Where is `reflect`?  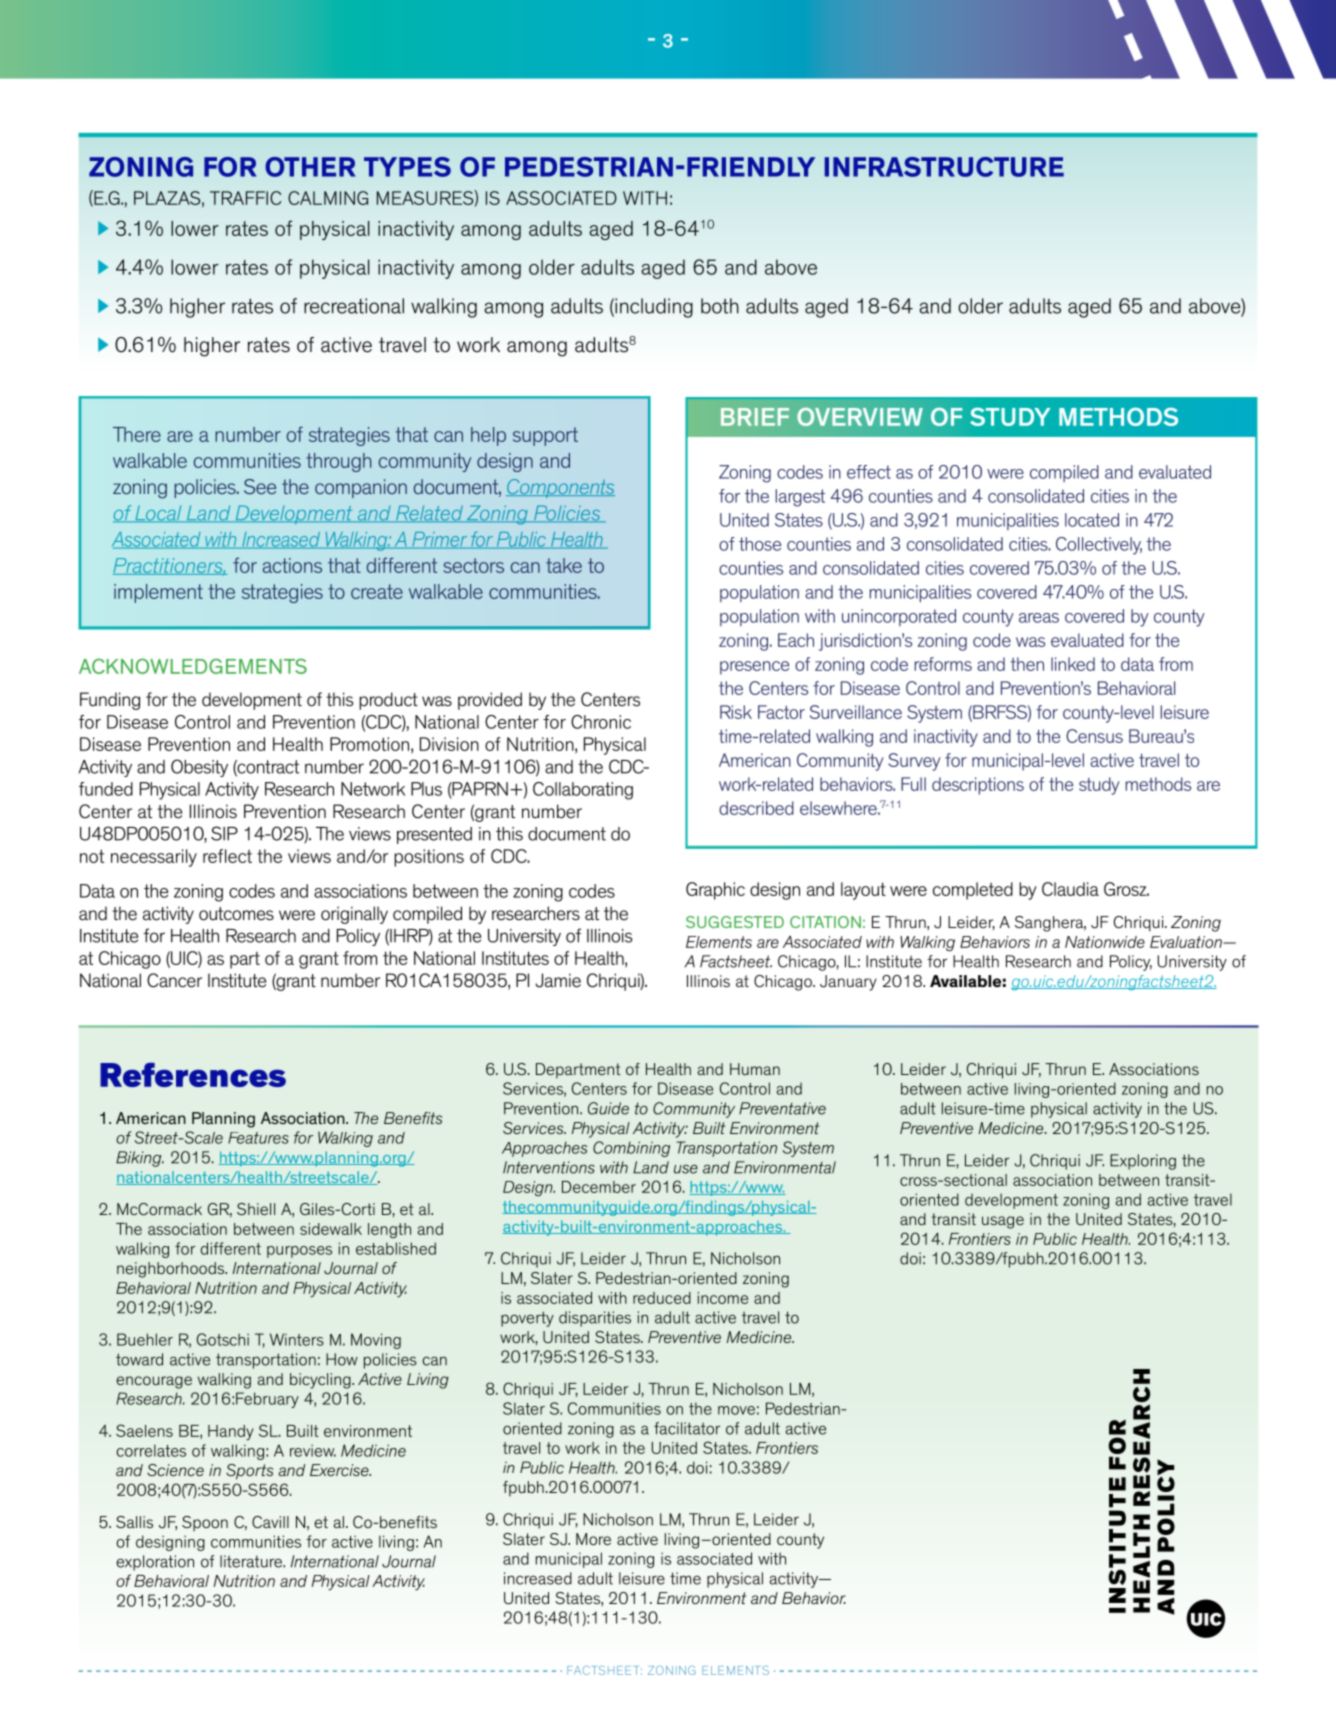 reflect is located at coordinates (227, 856).
